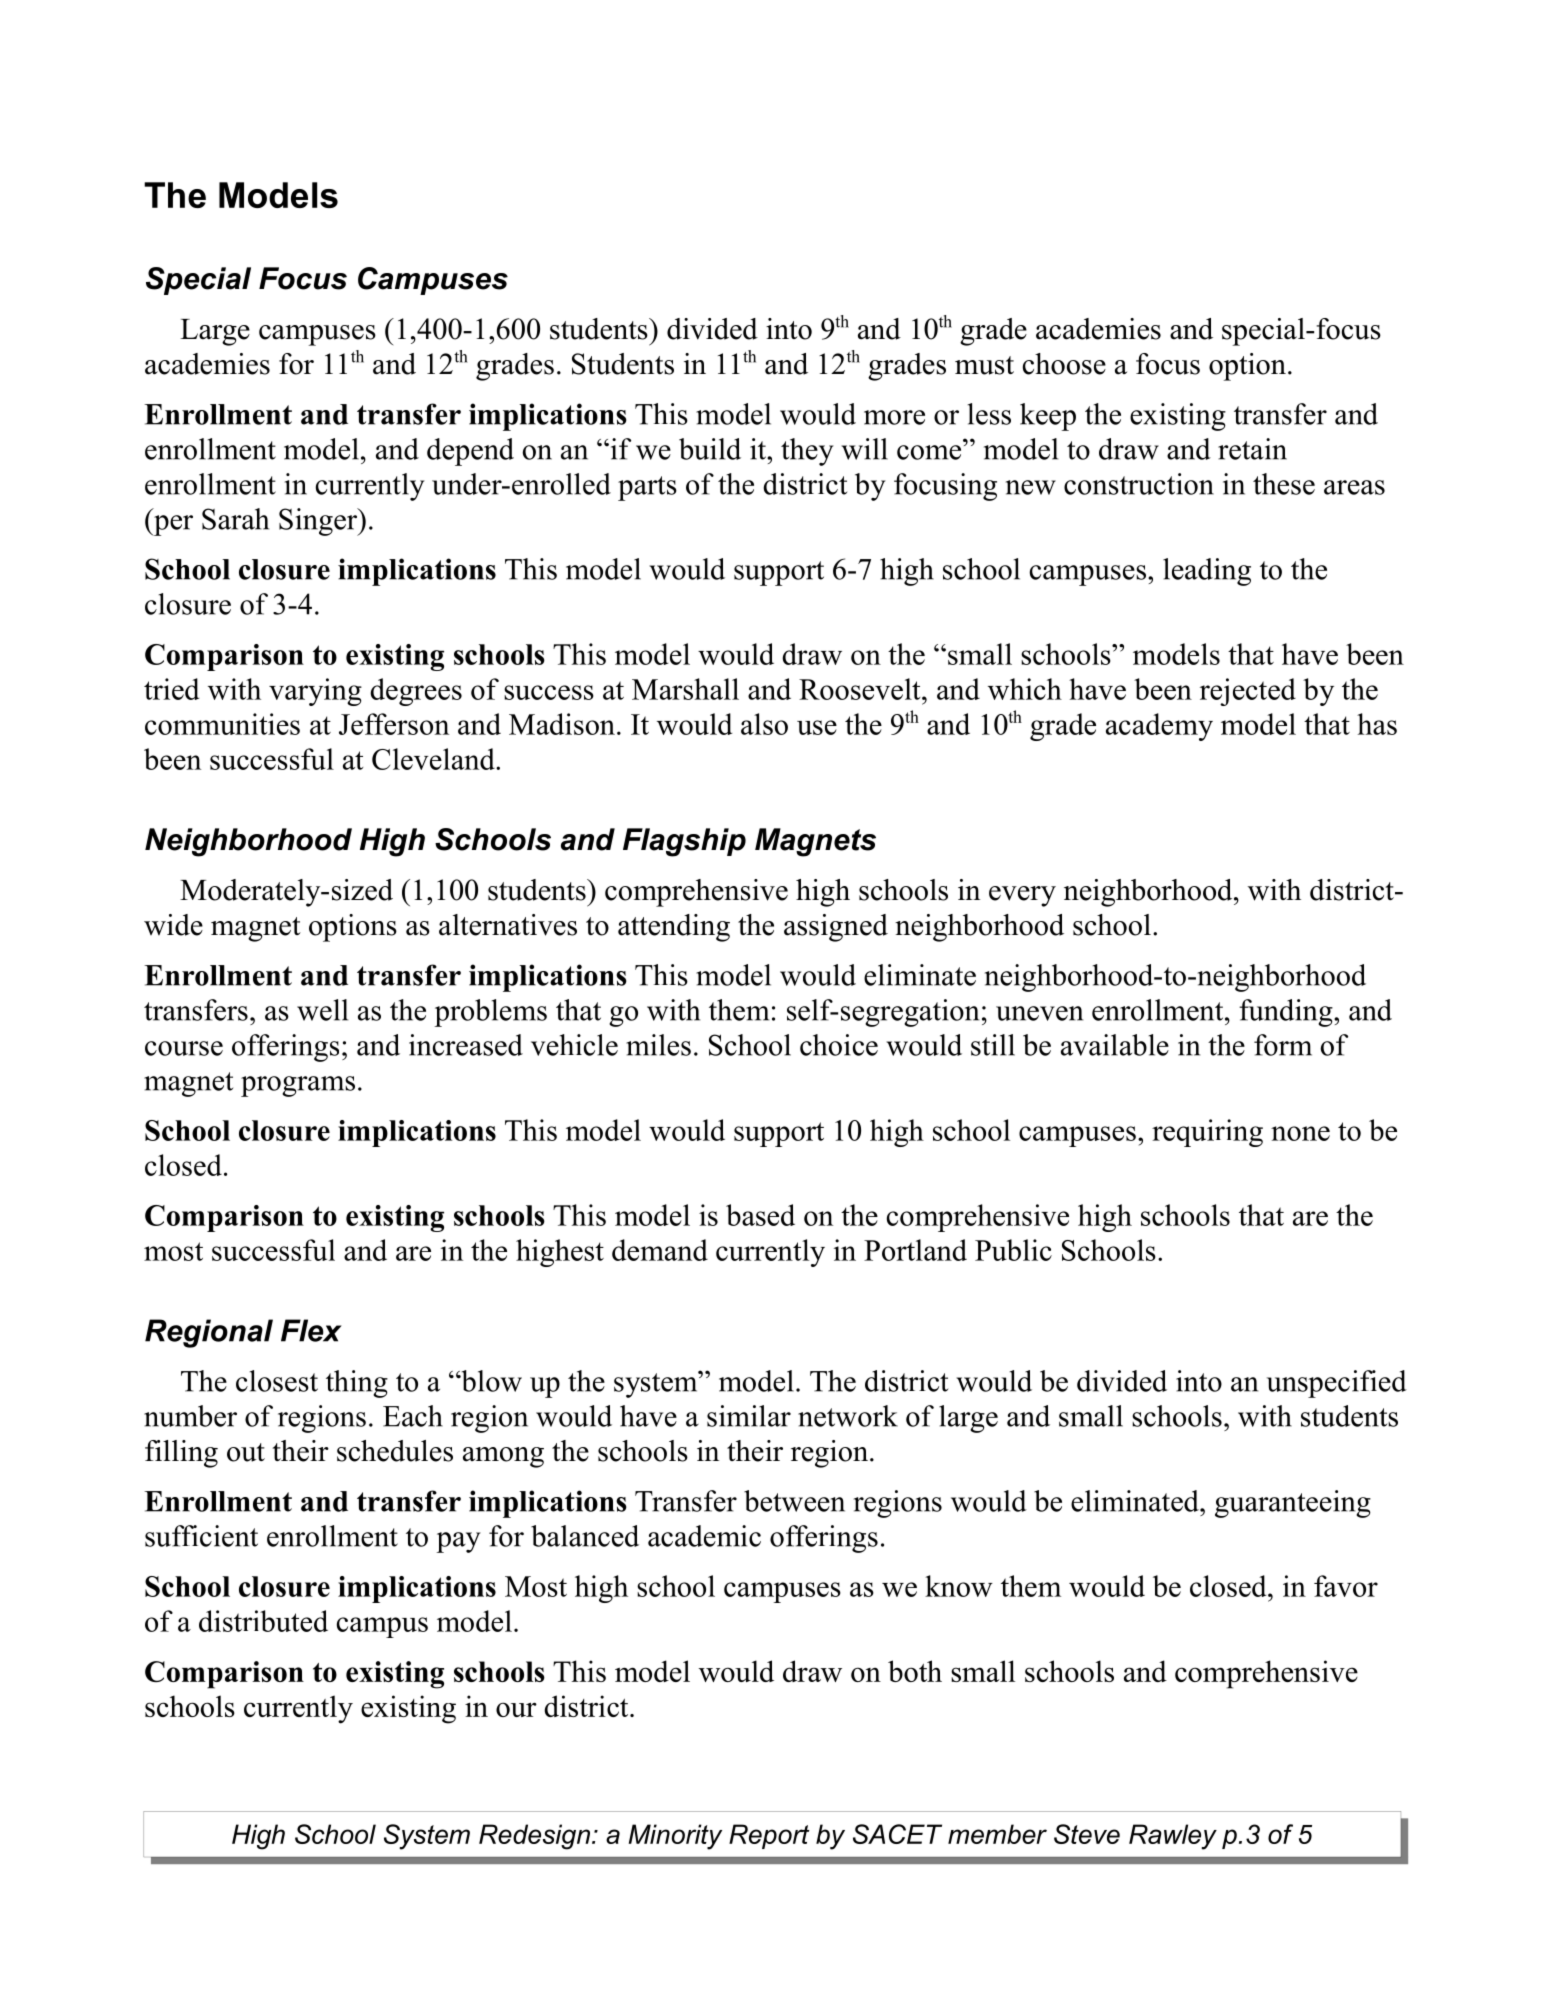 The image size is (1552, 2008). I want to click on out, so click(246, 1452).
